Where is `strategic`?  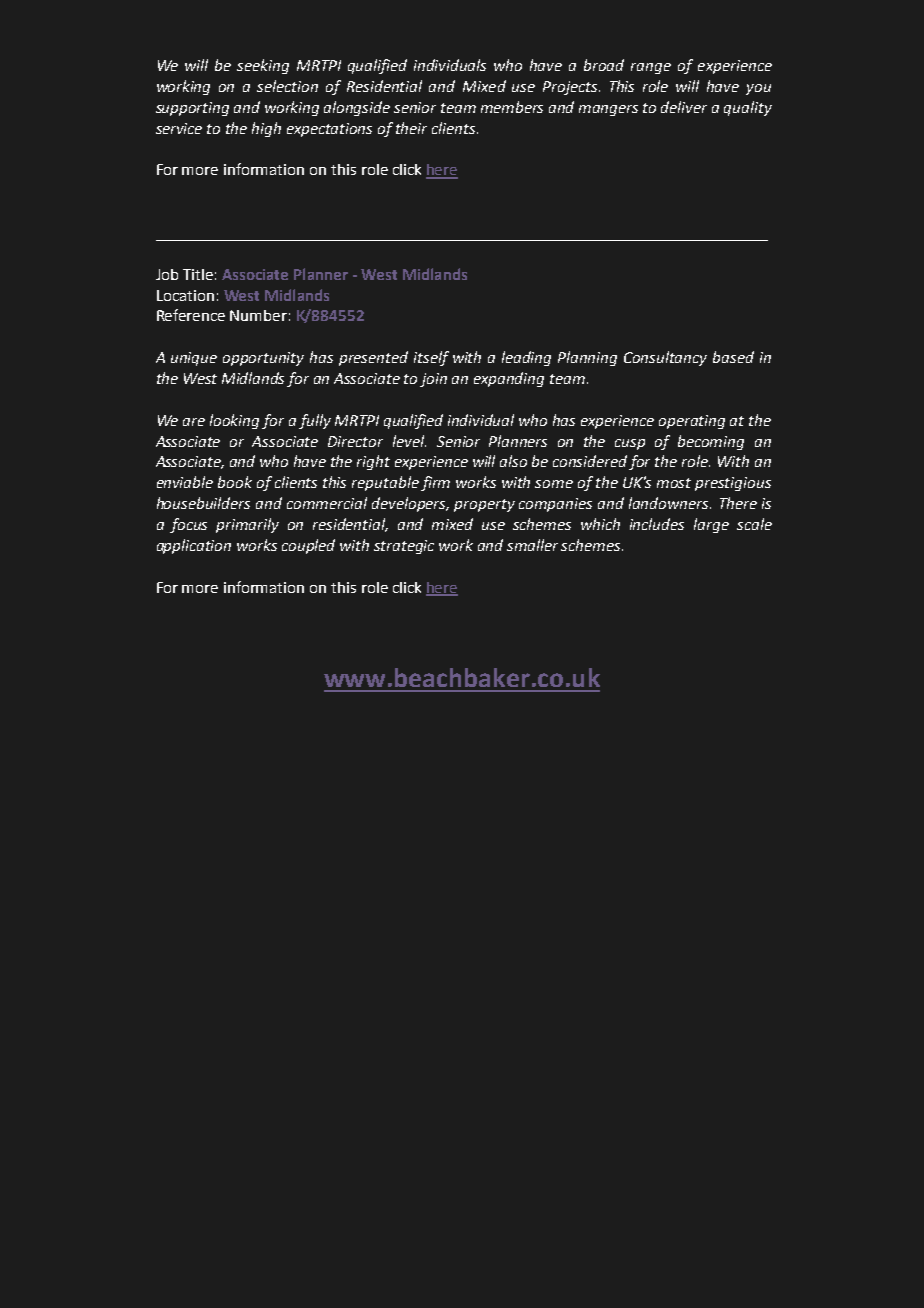
strategic is located at coordinates (404, 547).
